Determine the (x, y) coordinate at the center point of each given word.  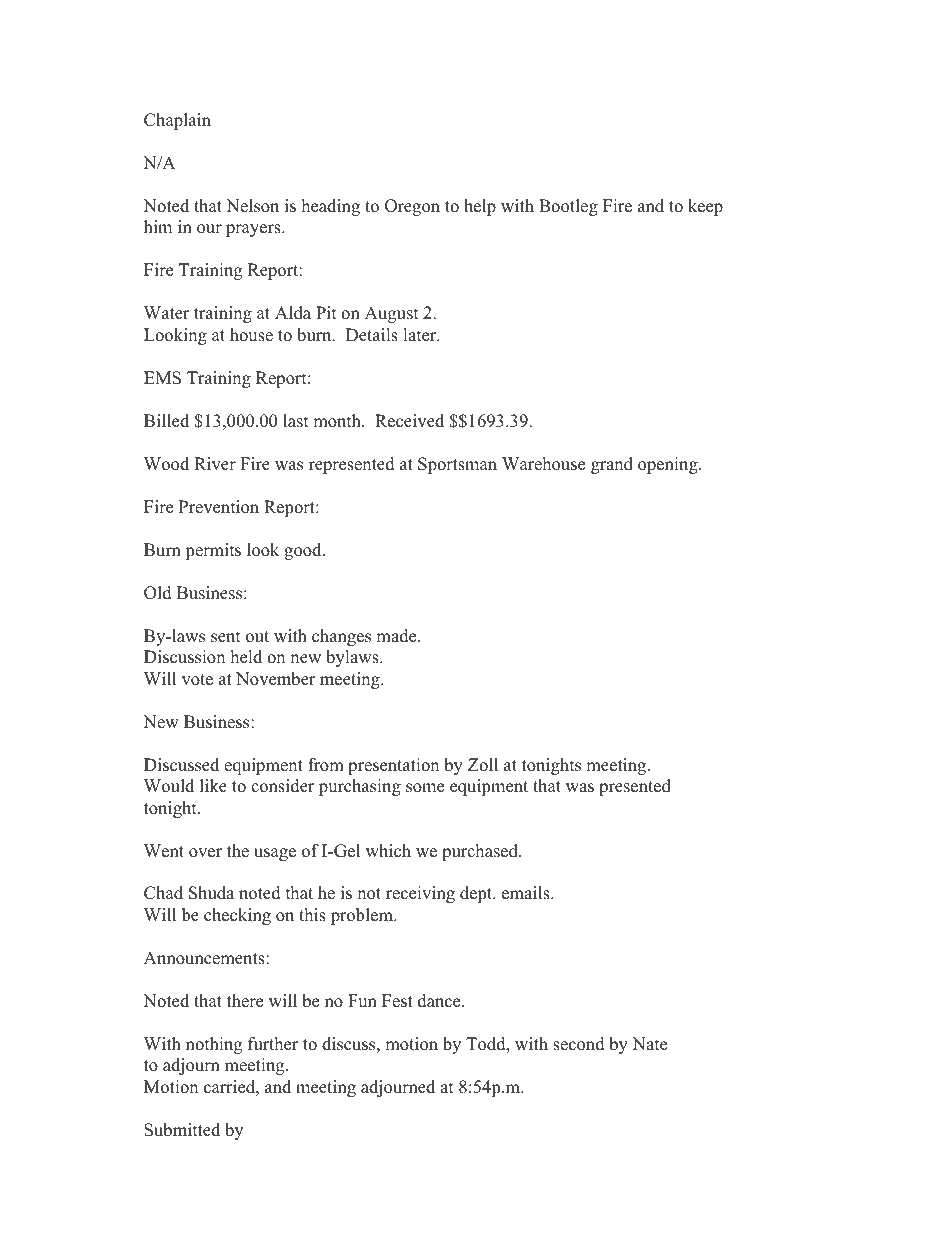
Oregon (412, 207)
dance (440, 1001)
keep (705, 207)
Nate (649, 1044)
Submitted (182, 1130)
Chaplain (177, 121)
